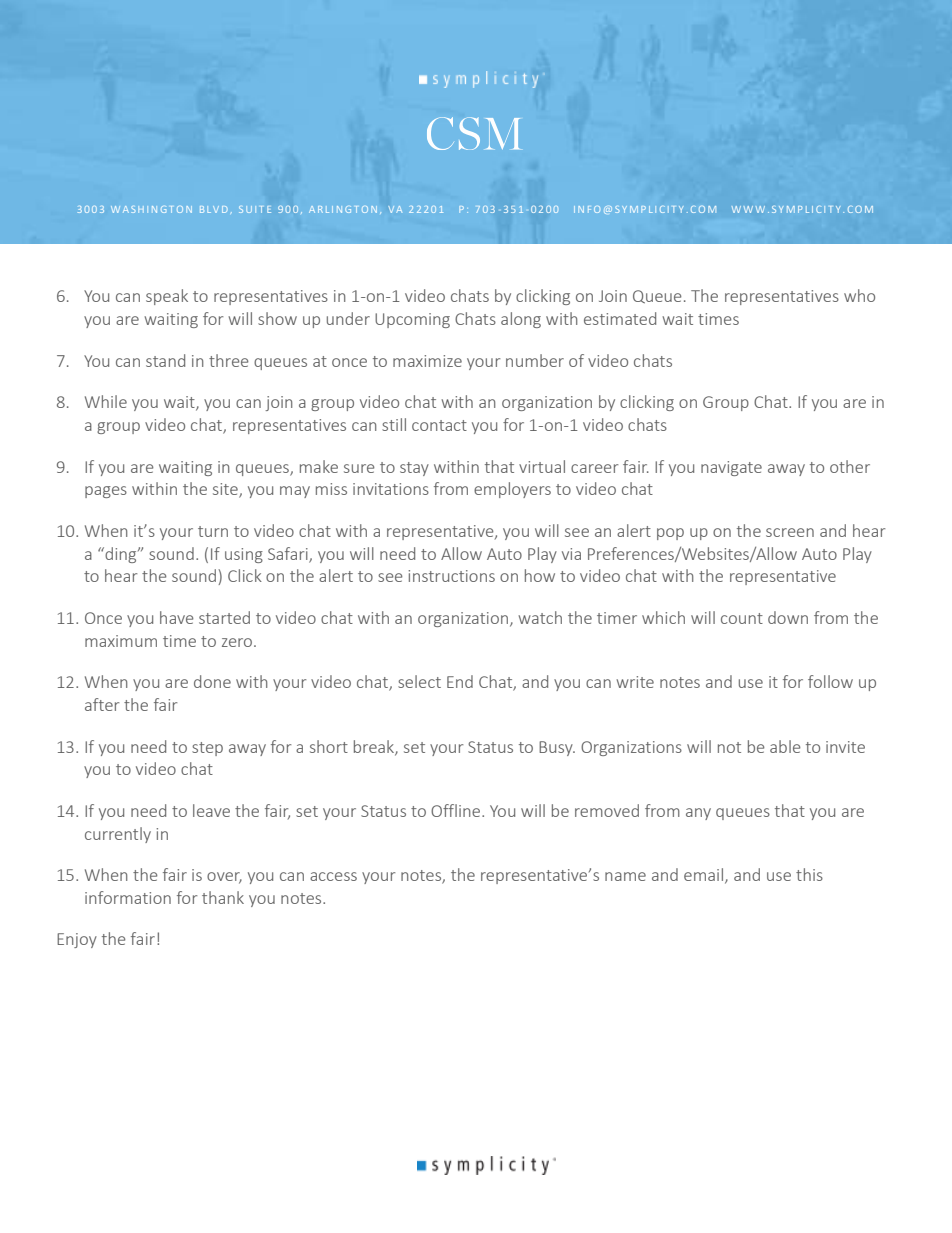 Image resolution: width=952 pixels, height=1233 pixels. I want to click on any, so click(698, 814).
